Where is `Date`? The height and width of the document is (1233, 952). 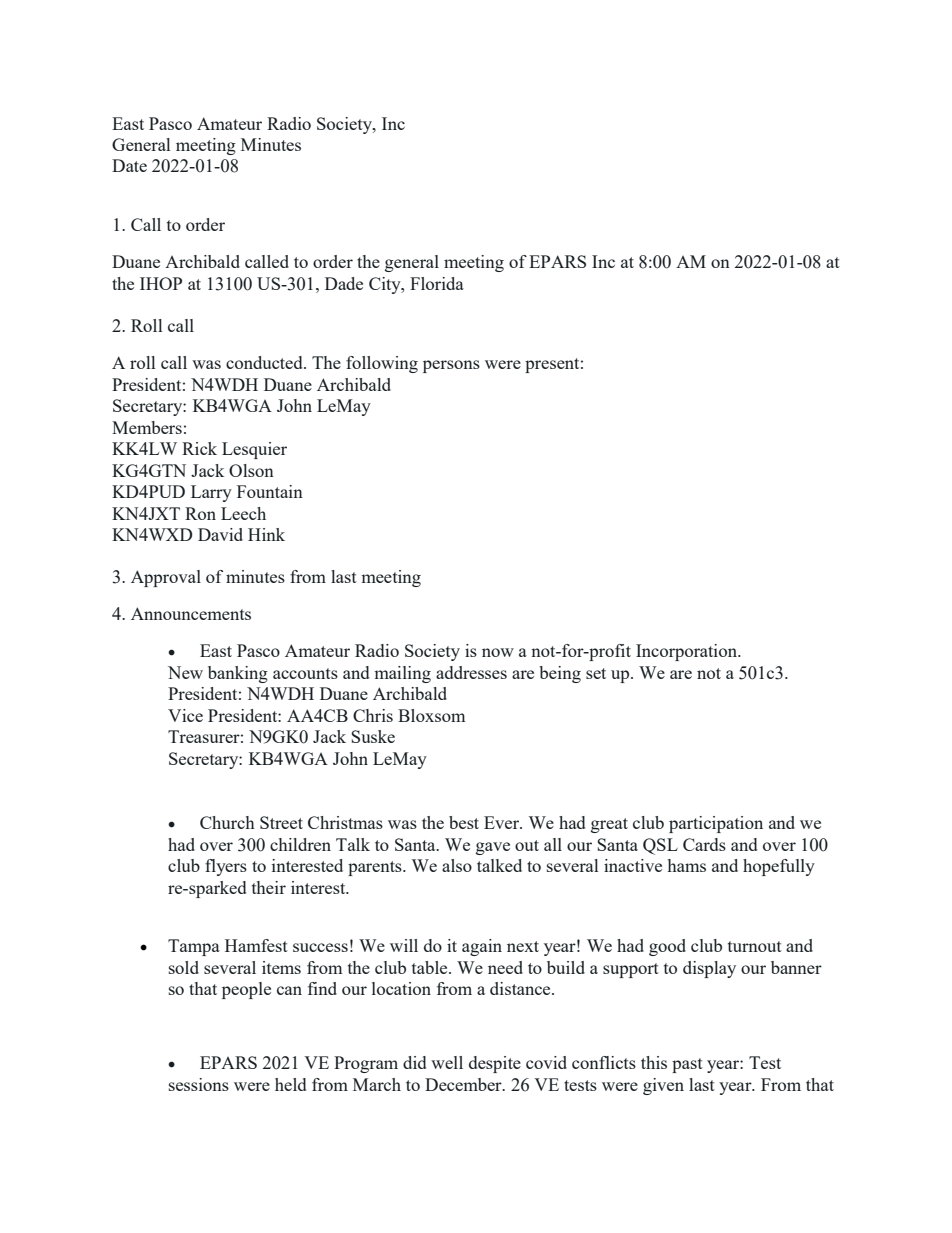 Date is located at coordinates (129, 165).
